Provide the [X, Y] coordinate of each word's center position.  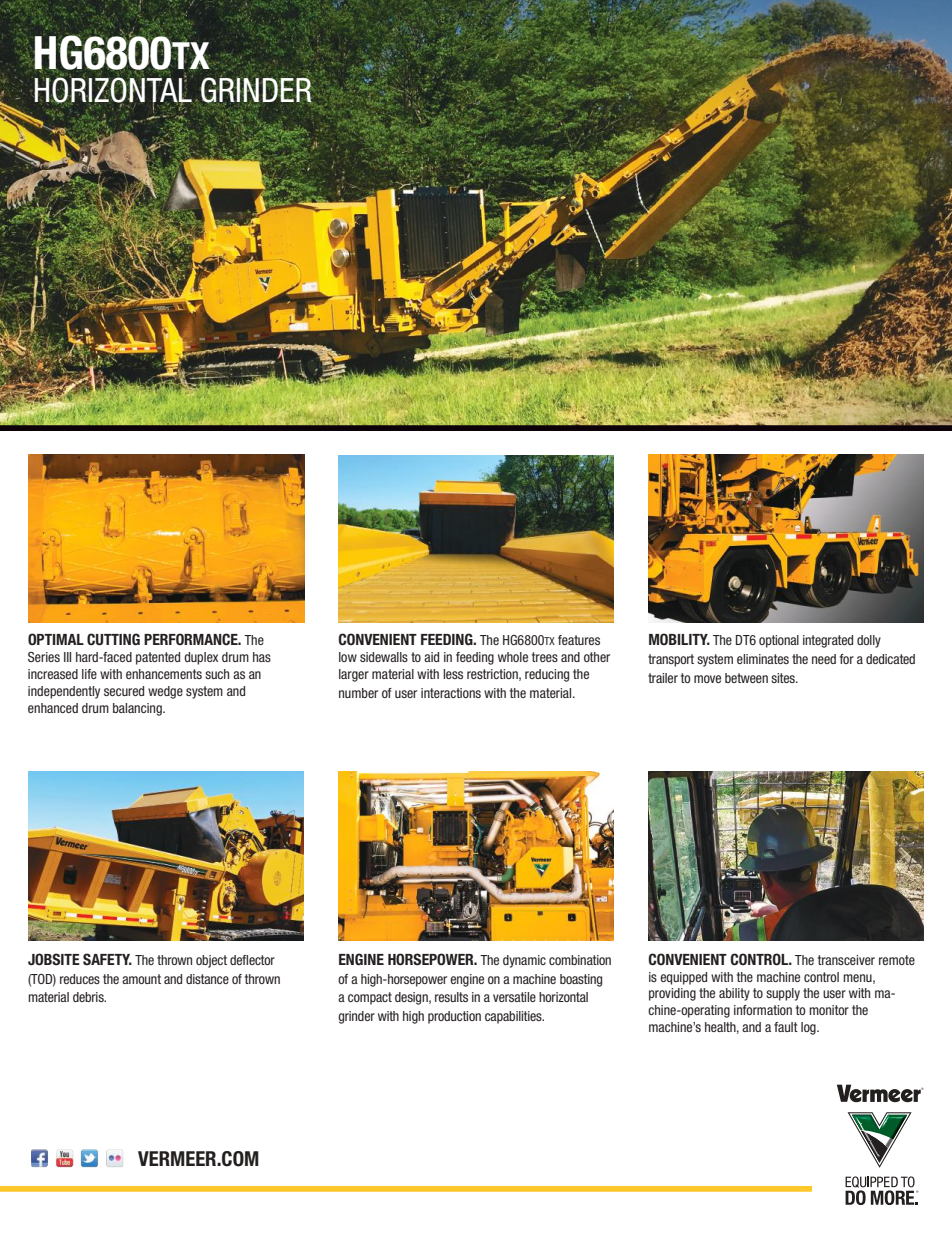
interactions [451, 693]
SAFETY [107, 959]
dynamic [524, 961]
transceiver [846, 960]
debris [89, 997]
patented [158, 658]
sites [784, 678]
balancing [138, 709]
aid [431, 657]
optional [779, 641]
